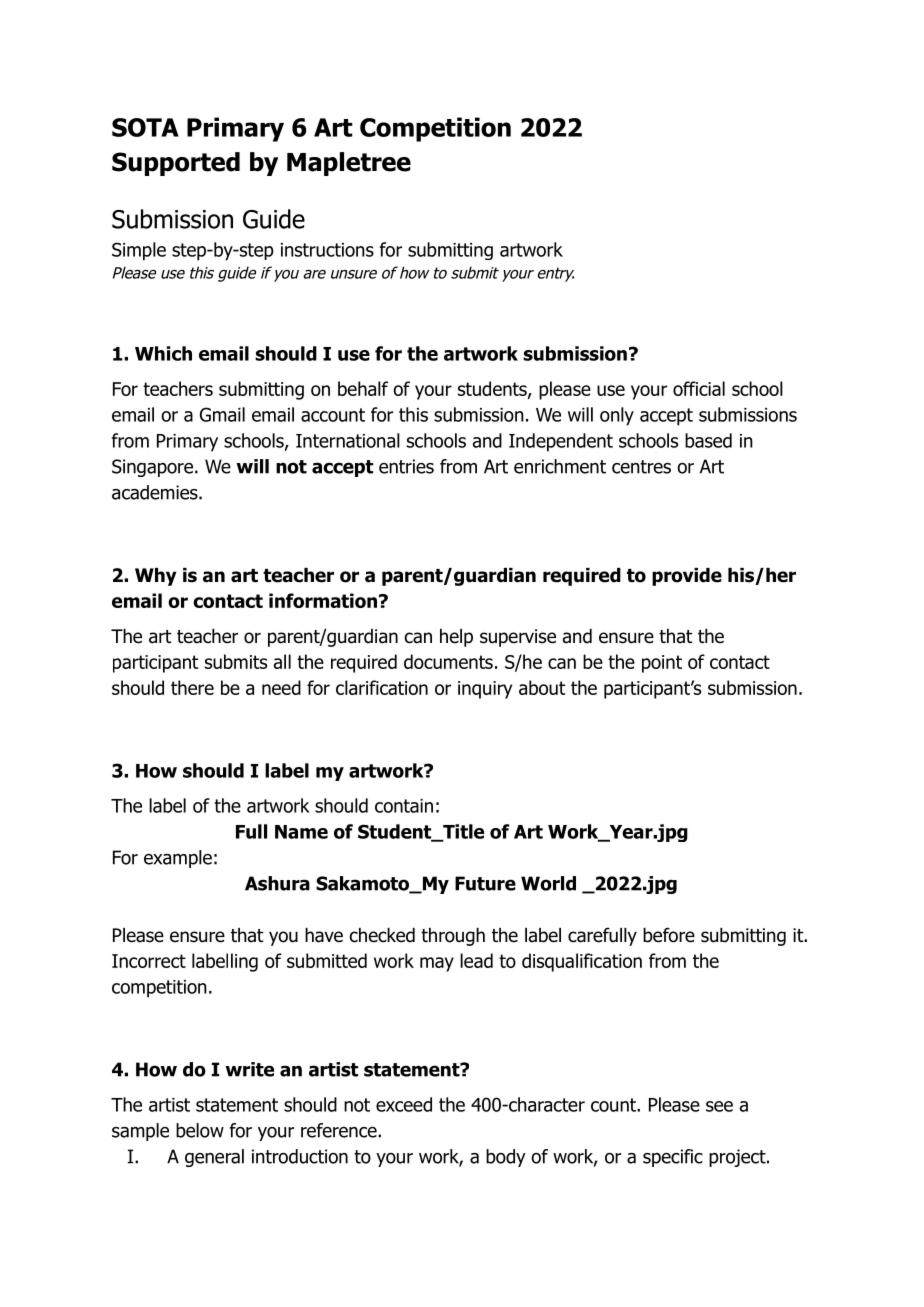 The width and height of the document is (924, 1307). What do you see at coordinates (156, 492) in the document?
I see `academies` at bounding box center [156, 492].
